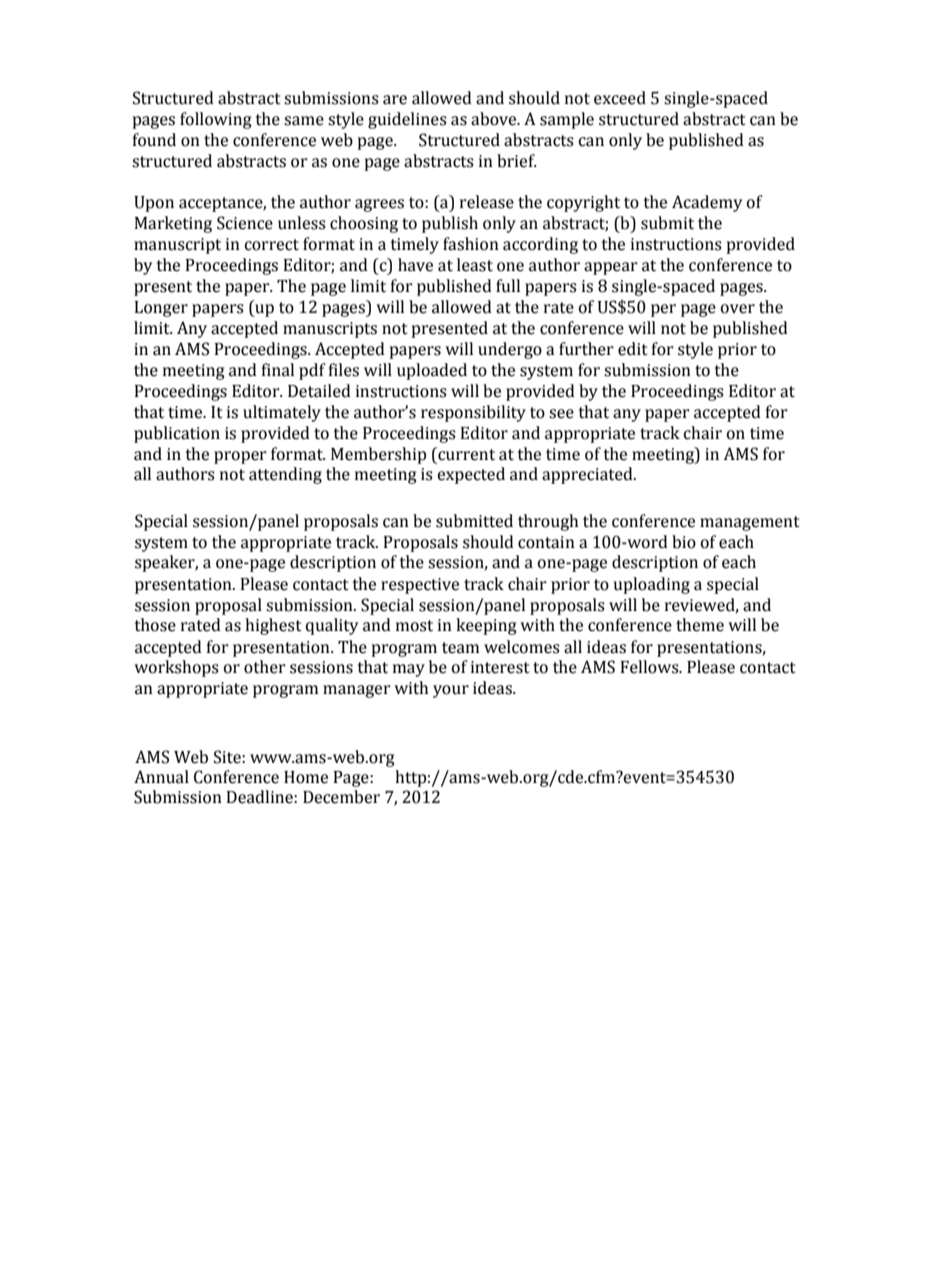  What do you see at coordinates (420, 586) in the document?
I see `respective` at bounding box center [420, 586].
